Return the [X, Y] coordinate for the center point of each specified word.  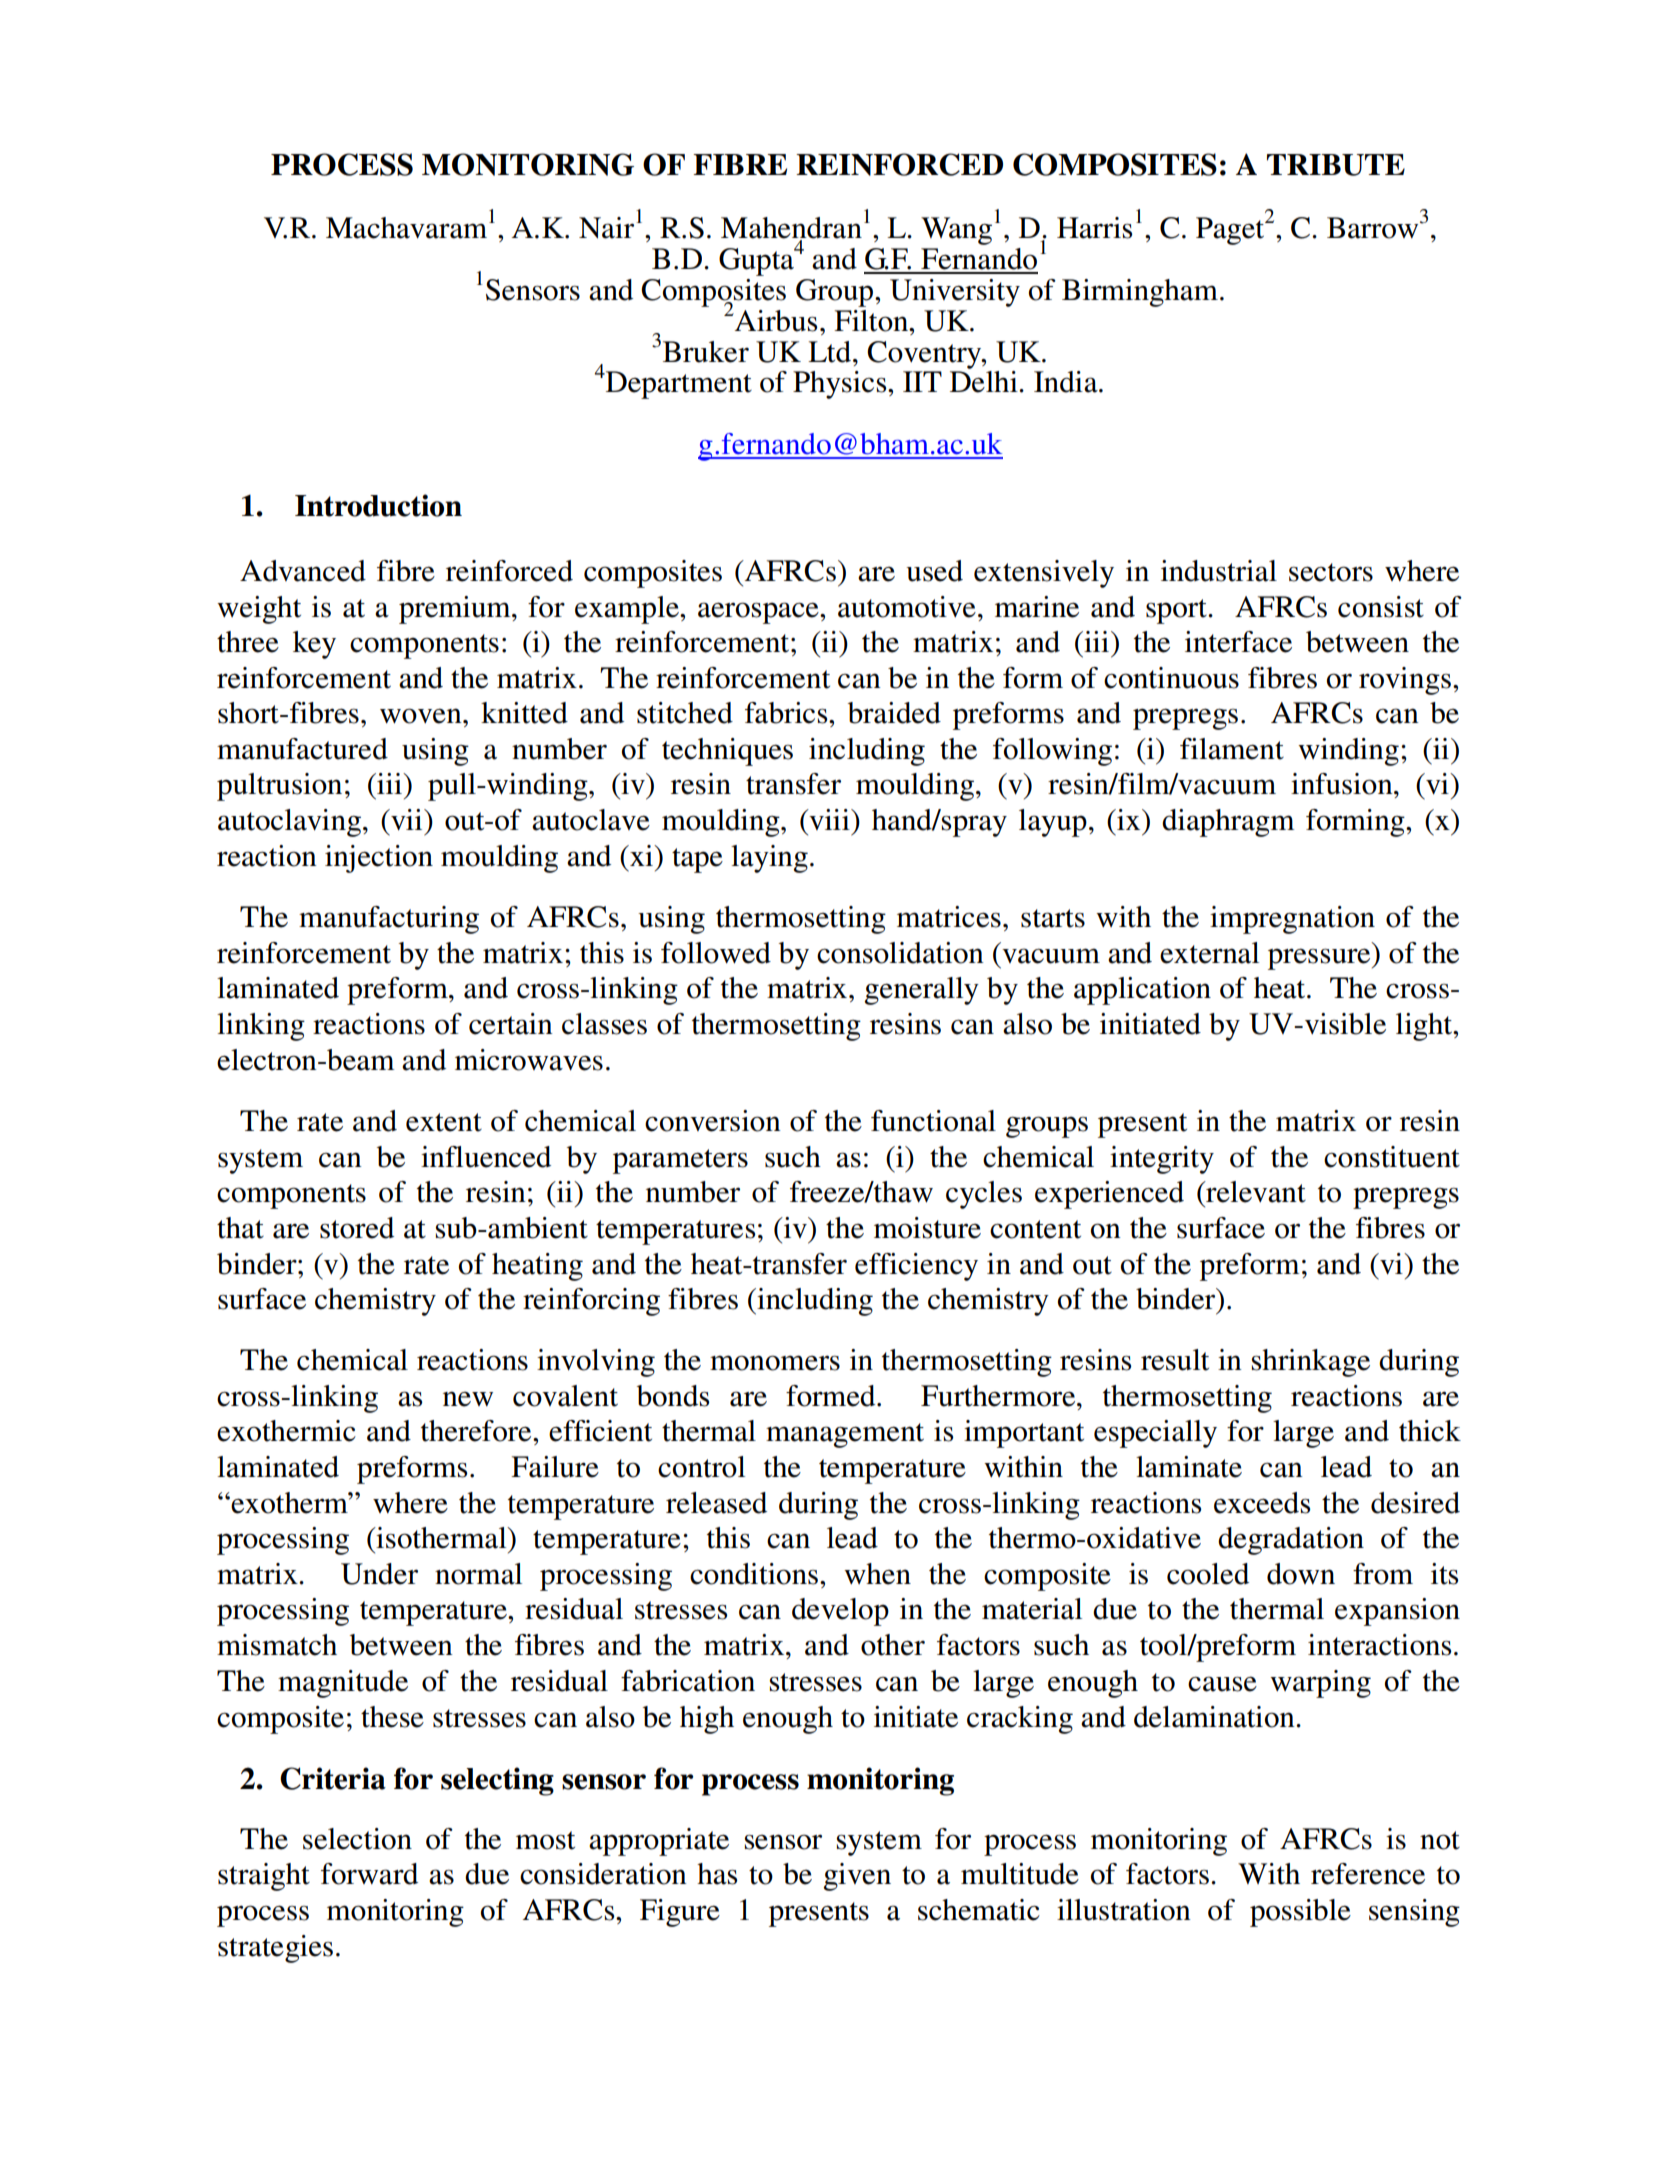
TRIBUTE [1336, 165]
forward [369, 1874]
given [857, 1877]
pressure [1320, 959]
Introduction [378, 505]
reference [1368, 1874]
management [845, 1435]
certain [511, 1024]
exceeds [1262, 1503]
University [955, 293]
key [314, 645]
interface [1238, 642]
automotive [907, 607]
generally [921, 991]
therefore [477, 1431]
